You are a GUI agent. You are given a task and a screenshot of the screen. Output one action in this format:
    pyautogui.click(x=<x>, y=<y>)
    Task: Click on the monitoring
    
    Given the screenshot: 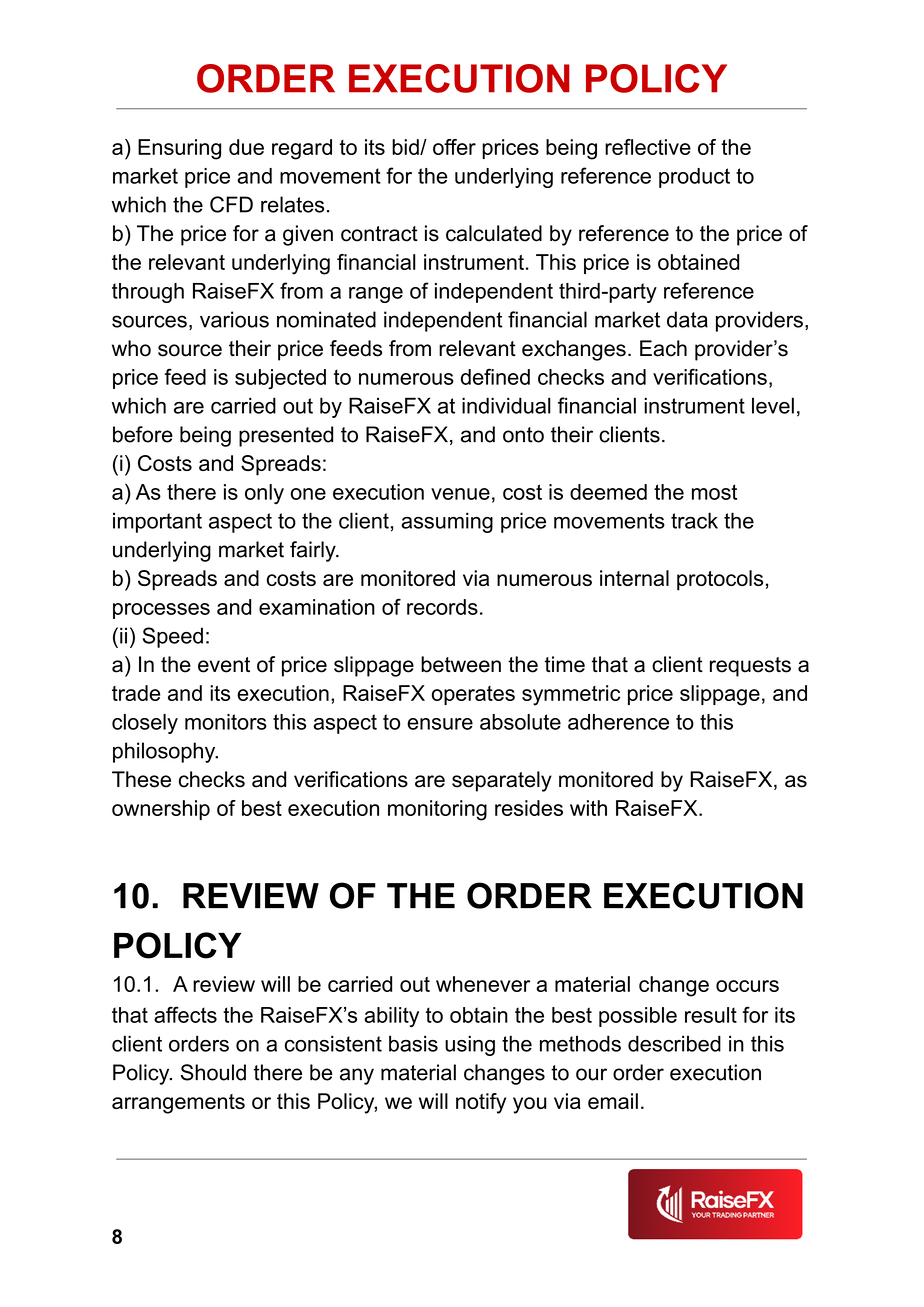 What is the action you would take?
    pyautogui.click(x=437, y=810)
